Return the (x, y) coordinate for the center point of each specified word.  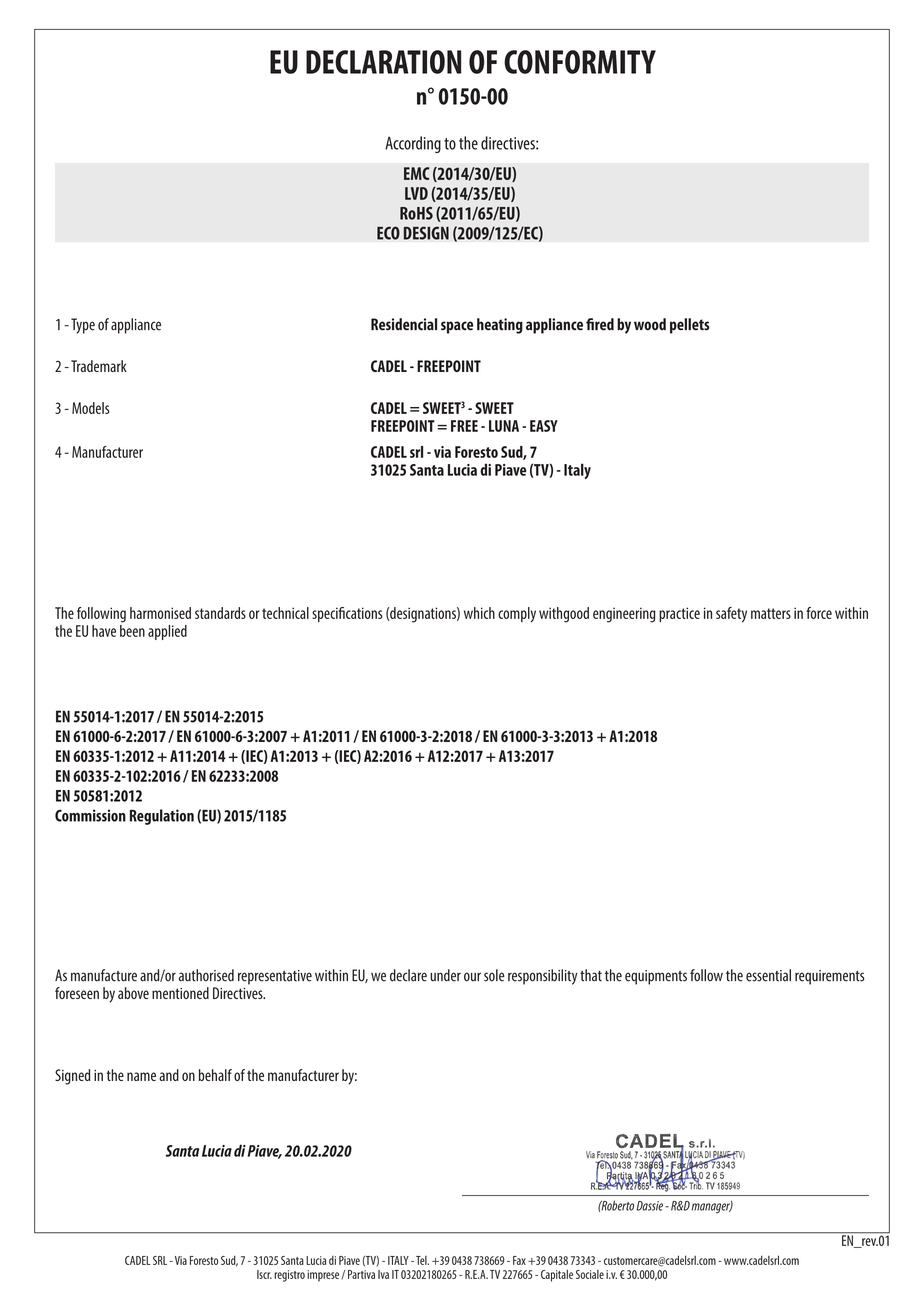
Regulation (162, 817)
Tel (422, 1260)
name (141, 1076)
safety (731, 615)
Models (91, 408)
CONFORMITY (580, 62)
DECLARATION (383, 62)
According (413, 144)
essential (768, 975)
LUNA (504, 426)
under (445, 975)
